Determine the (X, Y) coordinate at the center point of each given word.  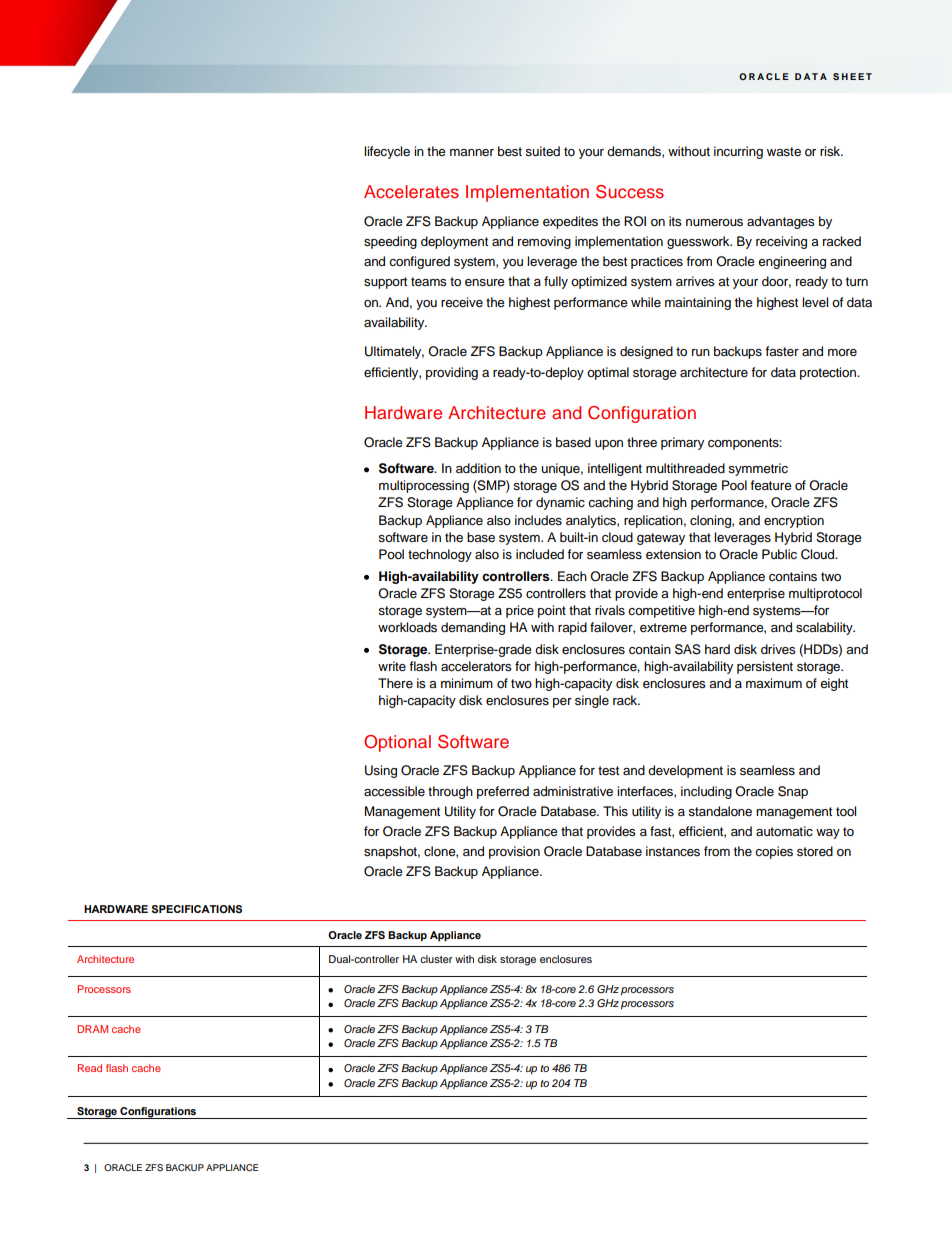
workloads (407, 627)
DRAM (92, 1029)
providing (452, 373)
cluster (436, 959)
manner (472, 152)
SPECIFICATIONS (197, 909)
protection (829, 373)
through (450, 792)
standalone (720, 811)
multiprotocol (825, 594)
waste (784, 152)
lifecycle (387, 152)
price (520, 611)
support (385, 283)
